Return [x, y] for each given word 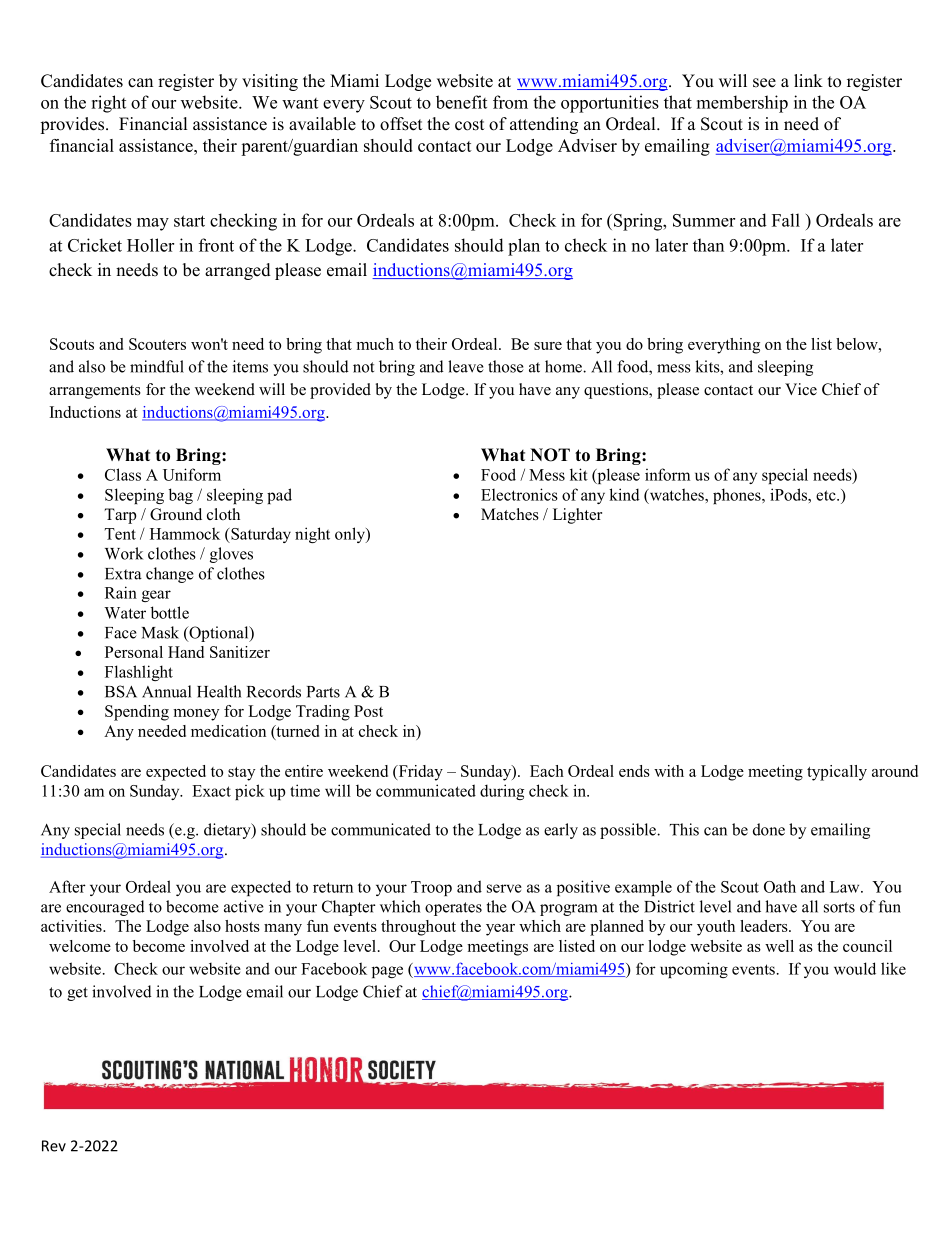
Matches [510, 514]
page [387, 972]
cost [469, 125]
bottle [170, 612]
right [108, 104]
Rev [54, 1146]
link [808, 80]
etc [827, 495]
